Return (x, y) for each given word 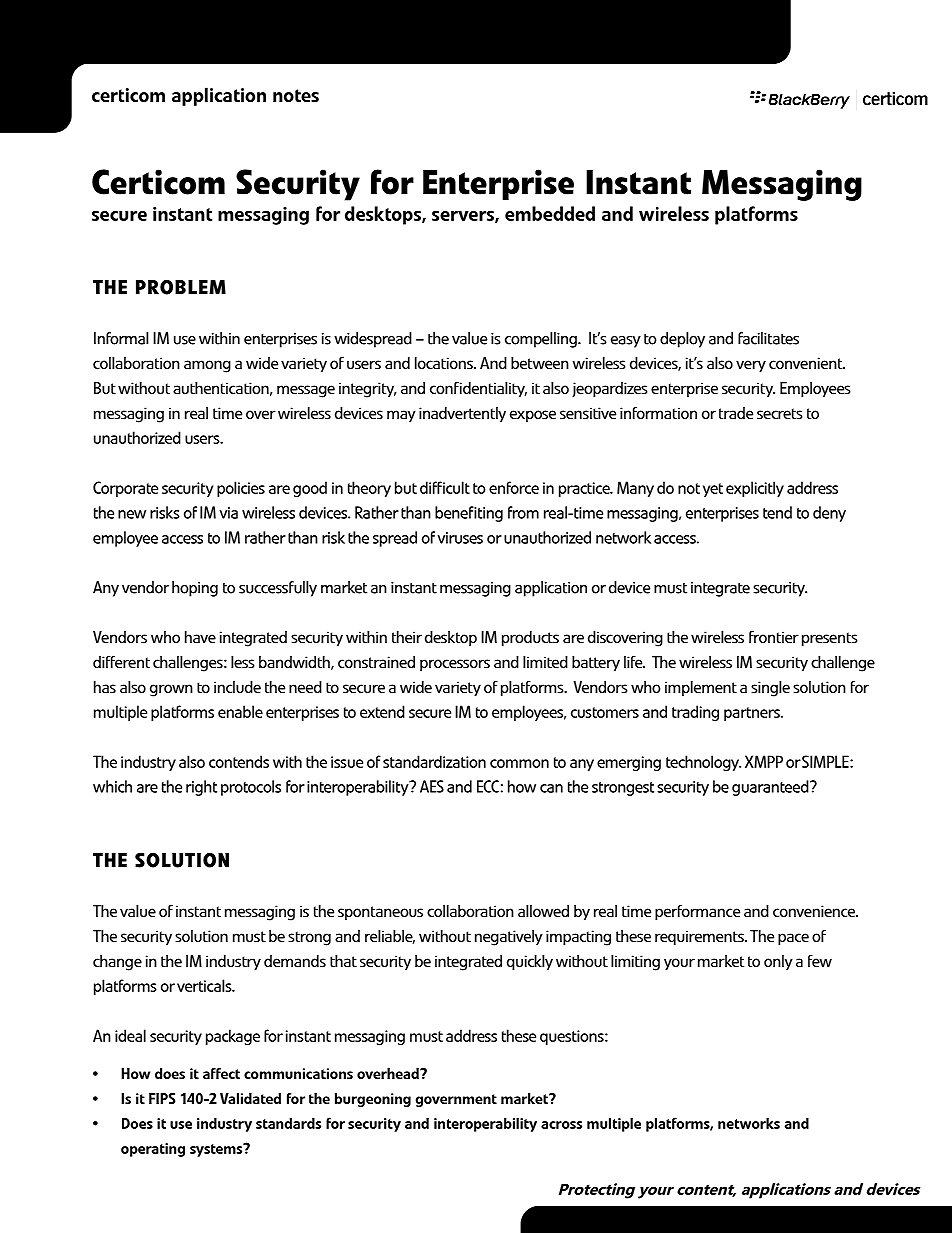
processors (455, 665)
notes (296, 96)
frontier (774, 637)
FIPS (162, 1098)
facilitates (768, 338)
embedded (550, 213)
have (200, 637)
